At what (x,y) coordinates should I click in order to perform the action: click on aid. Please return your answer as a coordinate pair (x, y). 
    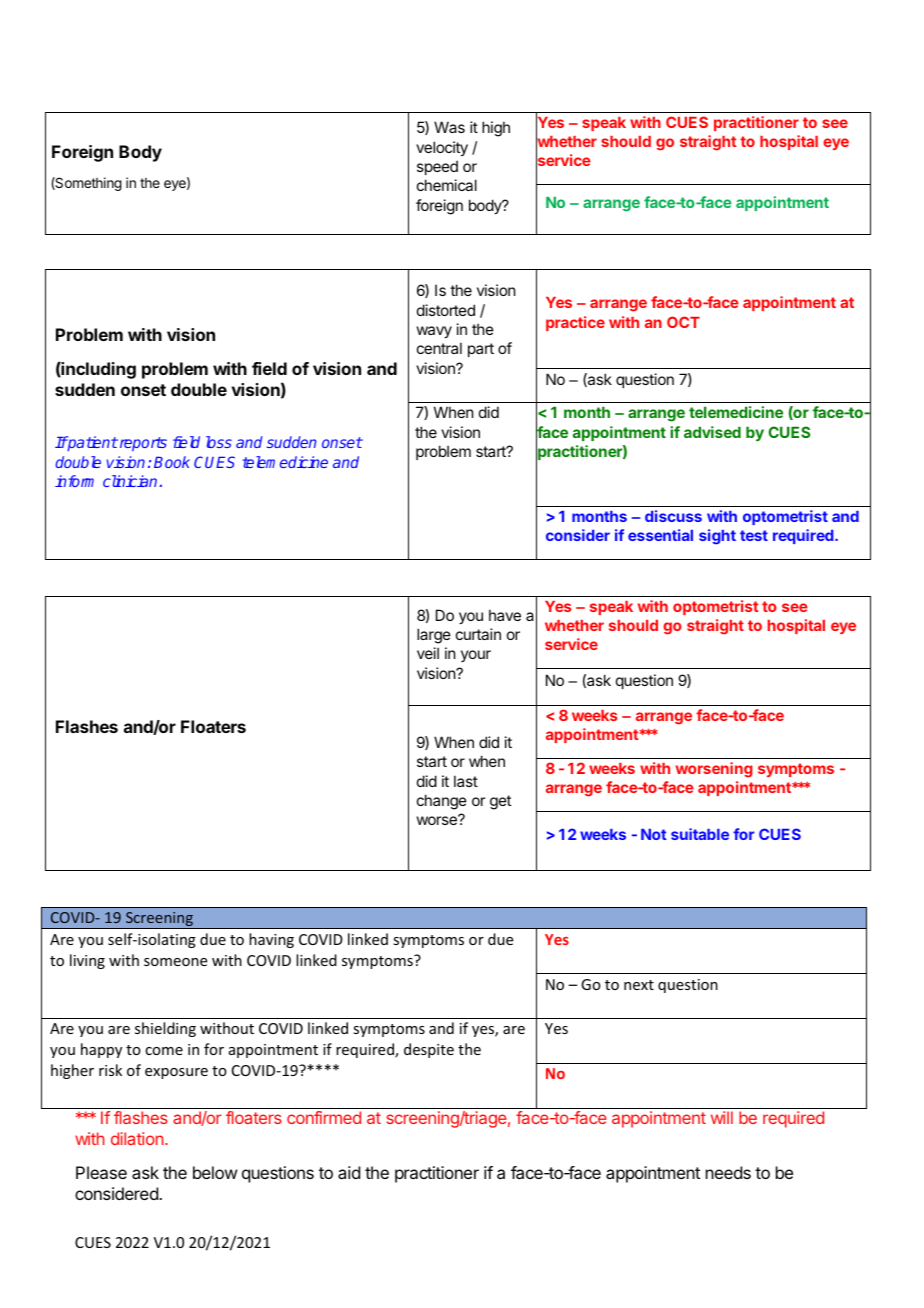
    Looking at the image, I should click on (349, 1172).
